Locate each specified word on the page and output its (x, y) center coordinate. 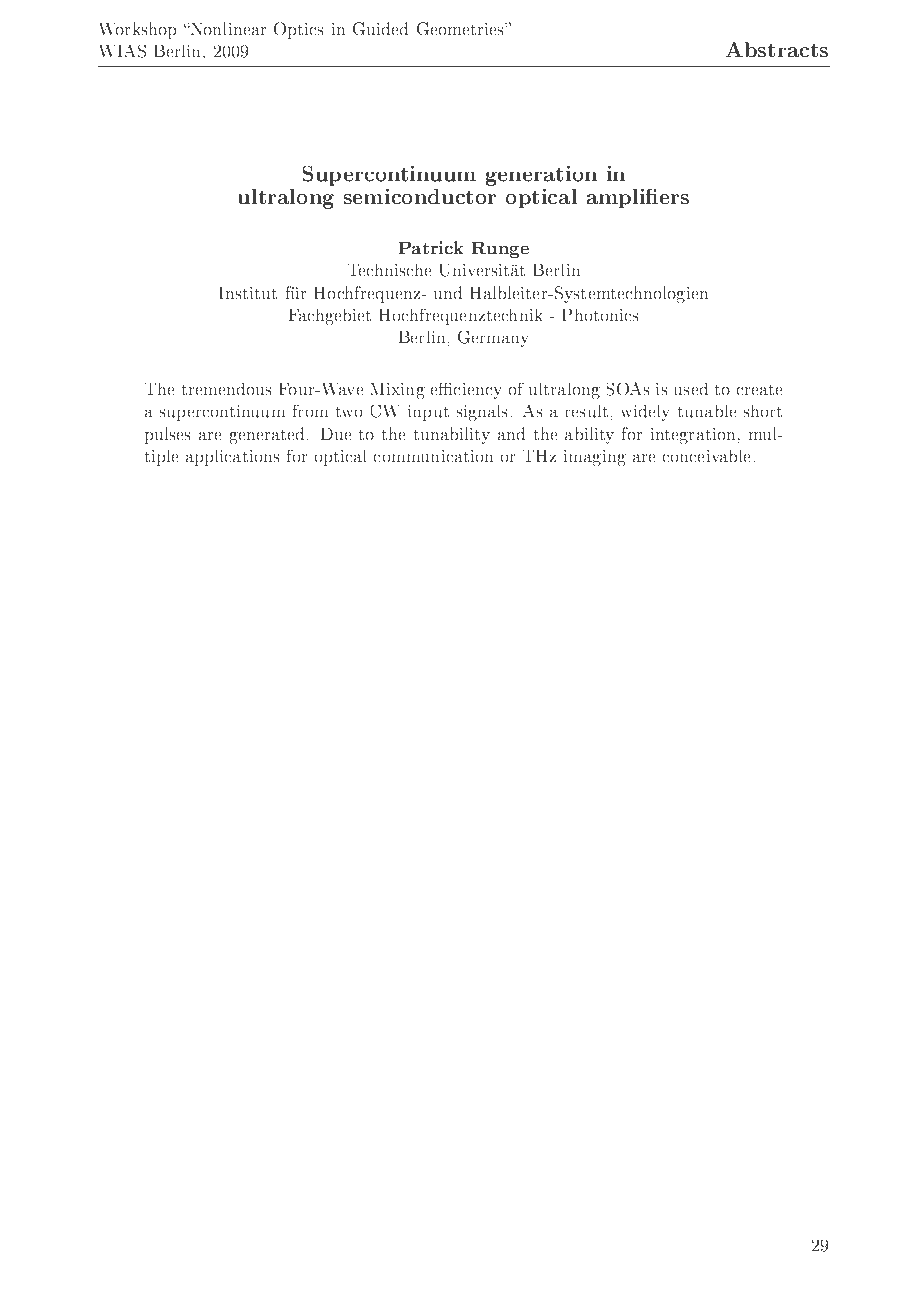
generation (541, 176)
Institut (248, 292)
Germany (493, 339)
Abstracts (777, 50)
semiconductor (420, 197)
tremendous (227, 389)
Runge (500, 249)
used (691, 389)
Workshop (138, 30)
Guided (380, 29)
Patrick (431, 247)
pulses (168, 435)
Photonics (600, 315)
